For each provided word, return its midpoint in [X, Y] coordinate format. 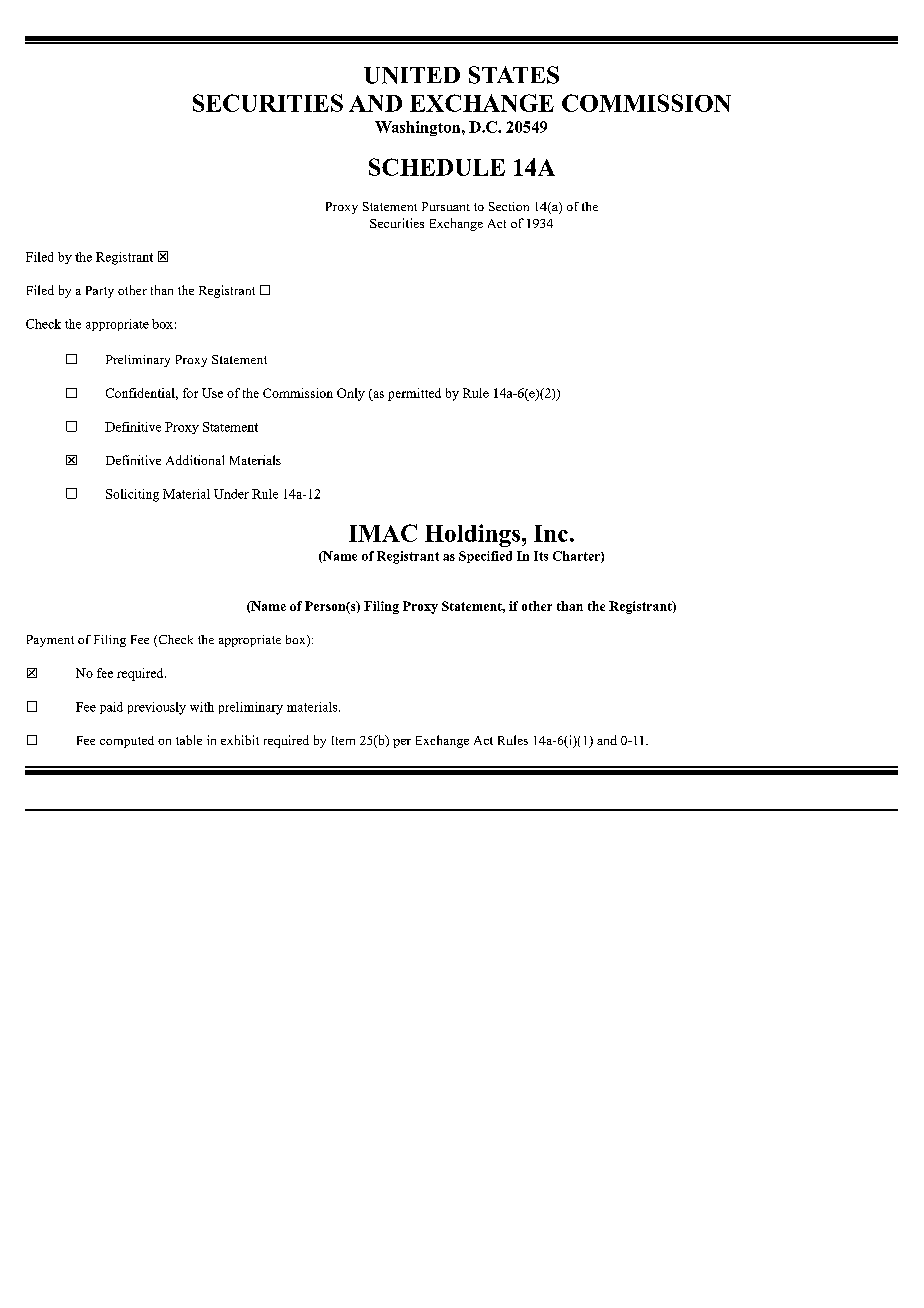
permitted [414, 394]
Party [100, 292]
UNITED [412, 75]
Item [343, 740]
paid [111, 708]
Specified [485, 557]
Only [351, 394]
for [190, 393]
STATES [514, 75]
